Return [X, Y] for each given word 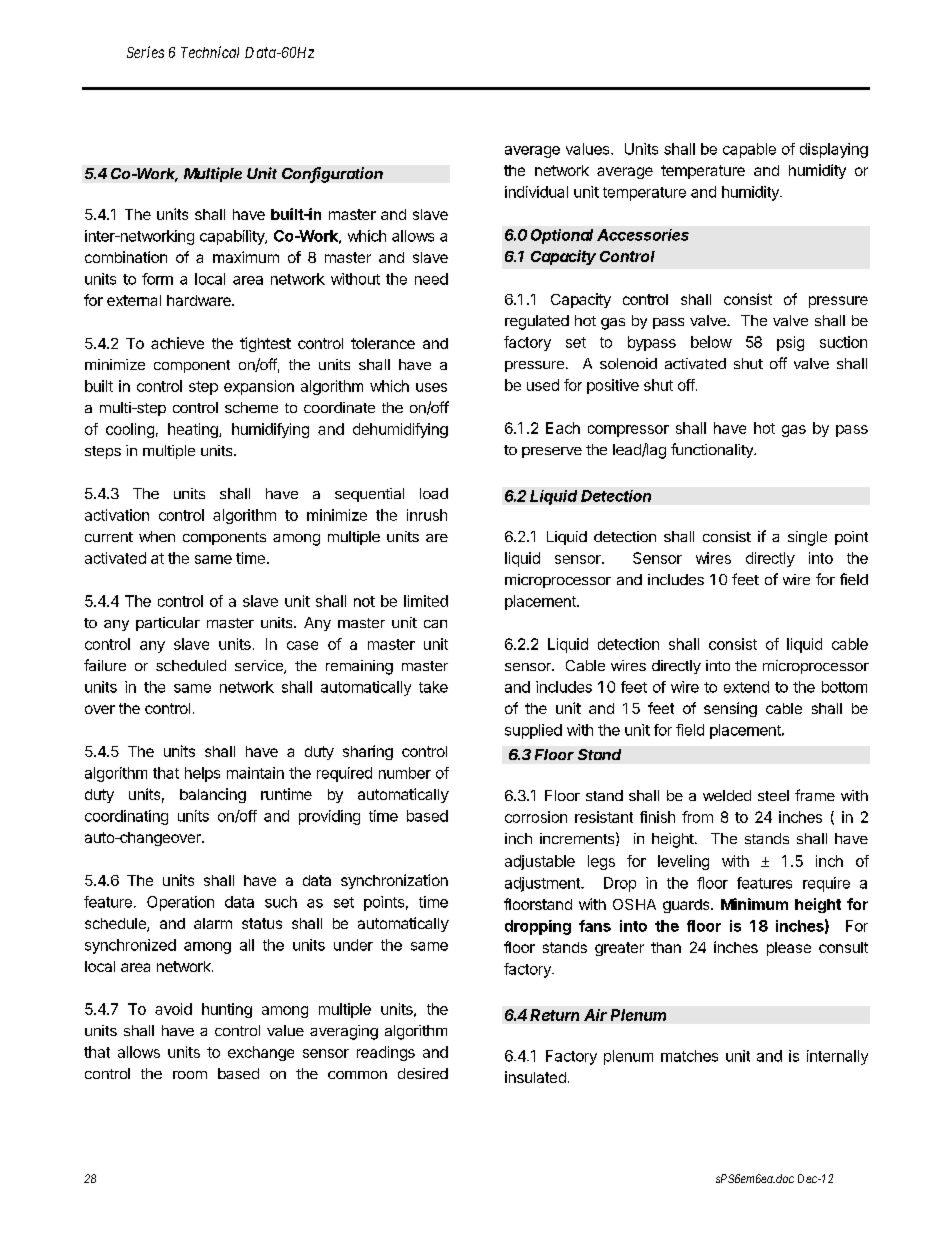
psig [790, 343]
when [157, 536]
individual [536, 192]
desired [423, 1073]
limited [426, 601]
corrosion [536, 817]
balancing [213, 795]
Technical [210, 52]
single [807, 538]
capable [749, 150]
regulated [537, 322]
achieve [177, 343]
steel [773, 795]
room [190, 1075]
